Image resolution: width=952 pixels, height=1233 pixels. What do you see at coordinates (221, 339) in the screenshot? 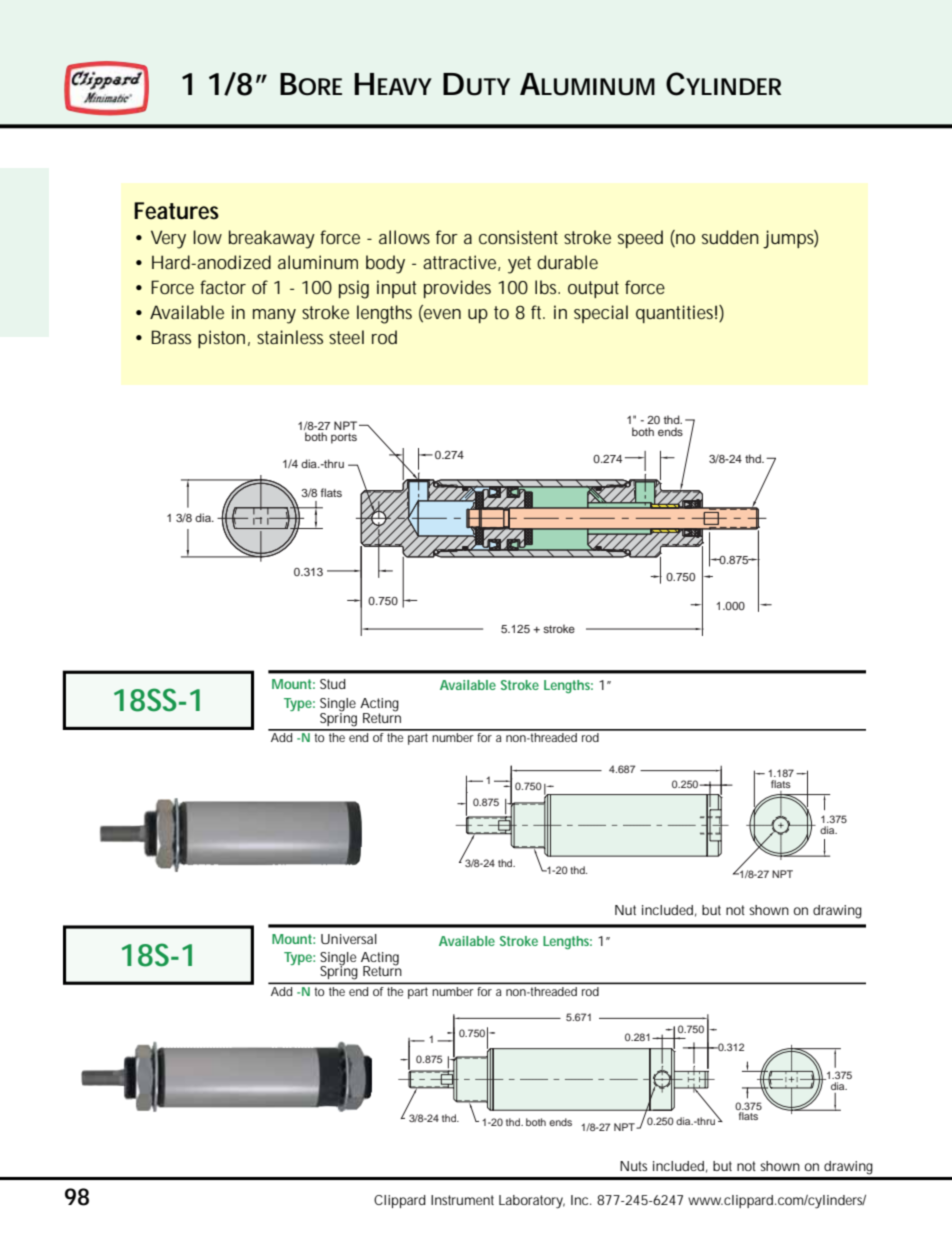
I see `piston` at bounding box center [221, 339].
